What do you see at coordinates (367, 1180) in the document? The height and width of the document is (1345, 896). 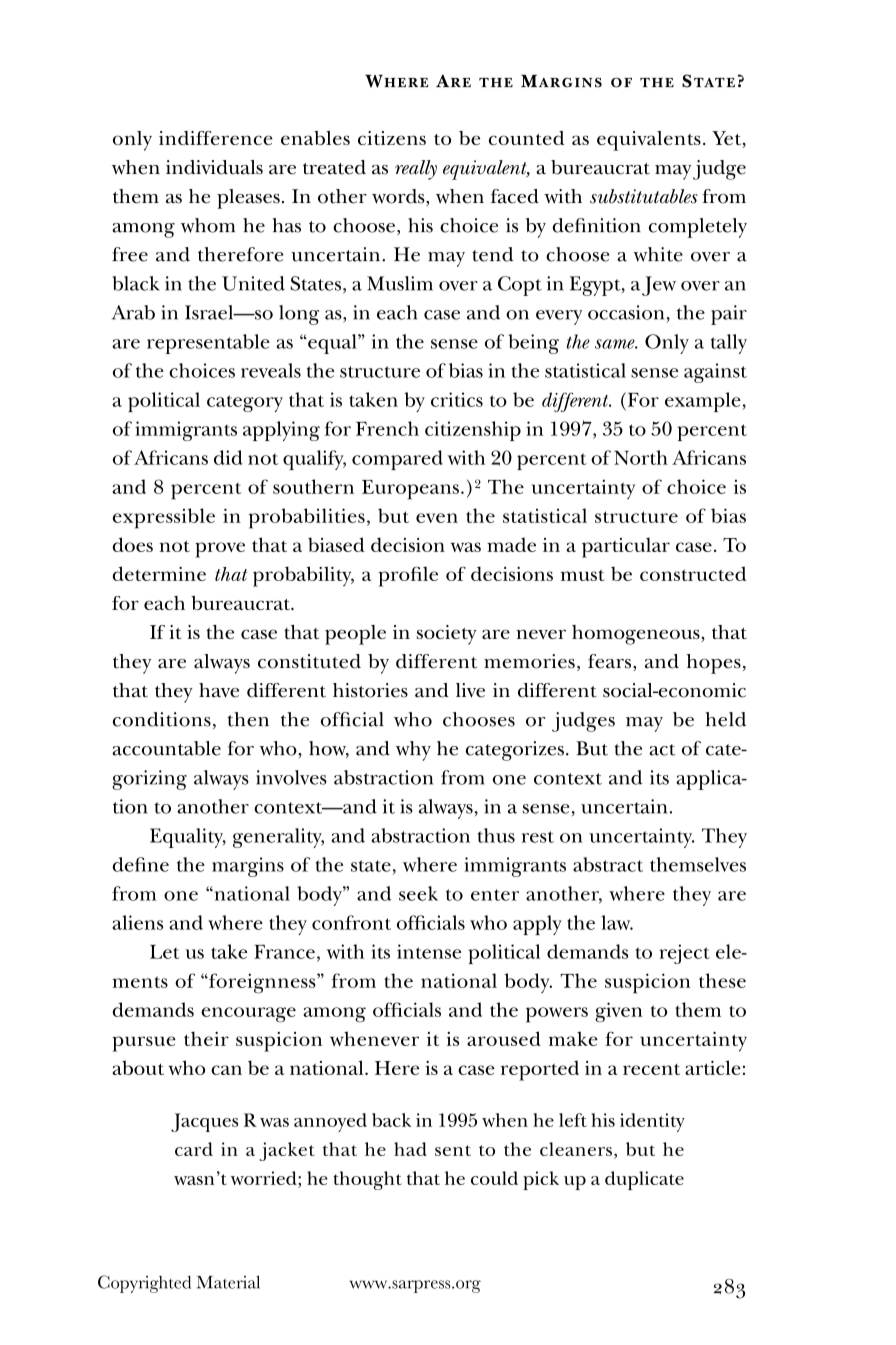 I see `thought` at bounding box center [367, 1180].
